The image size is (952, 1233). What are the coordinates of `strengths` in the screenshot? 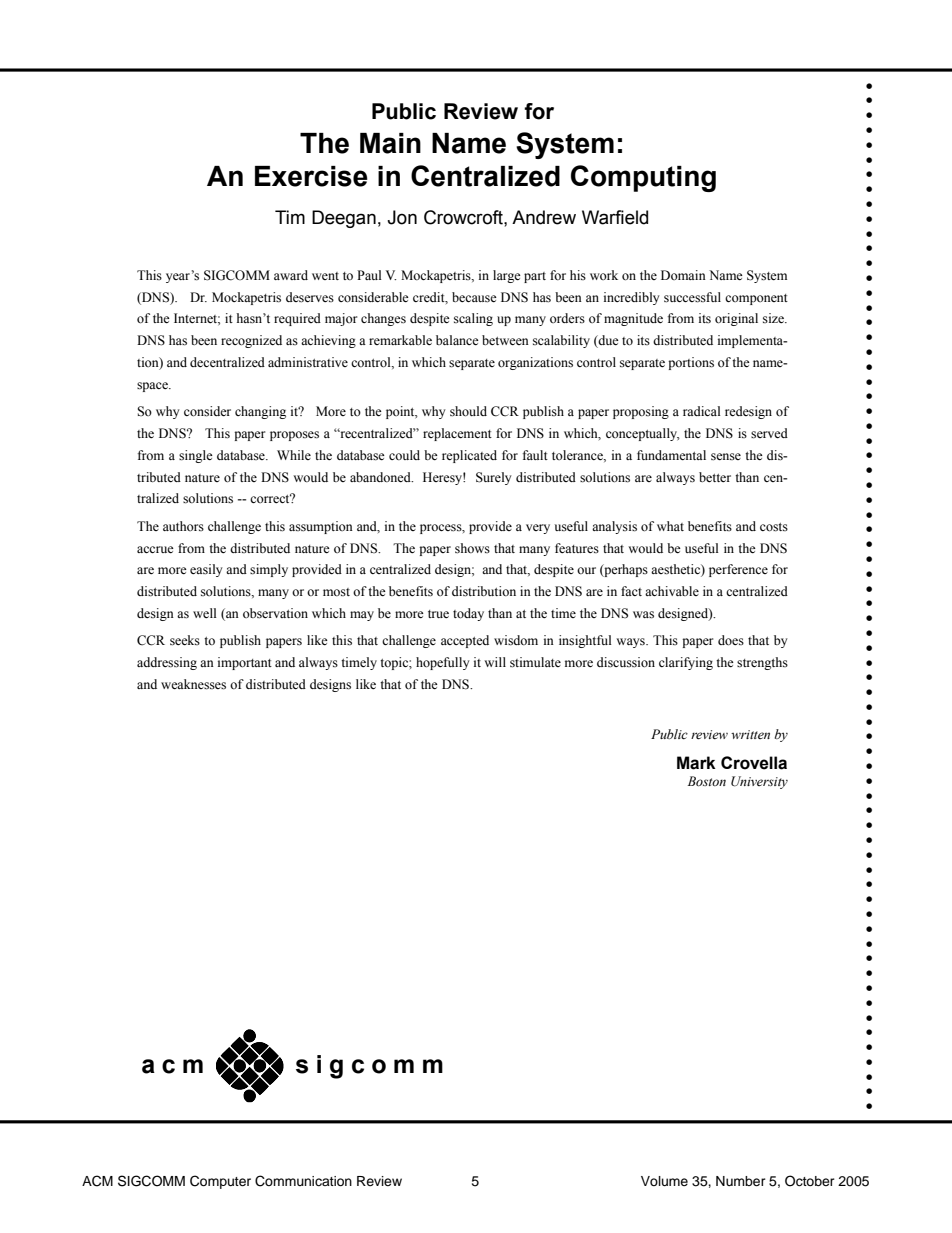 It's located at (762, 663).
